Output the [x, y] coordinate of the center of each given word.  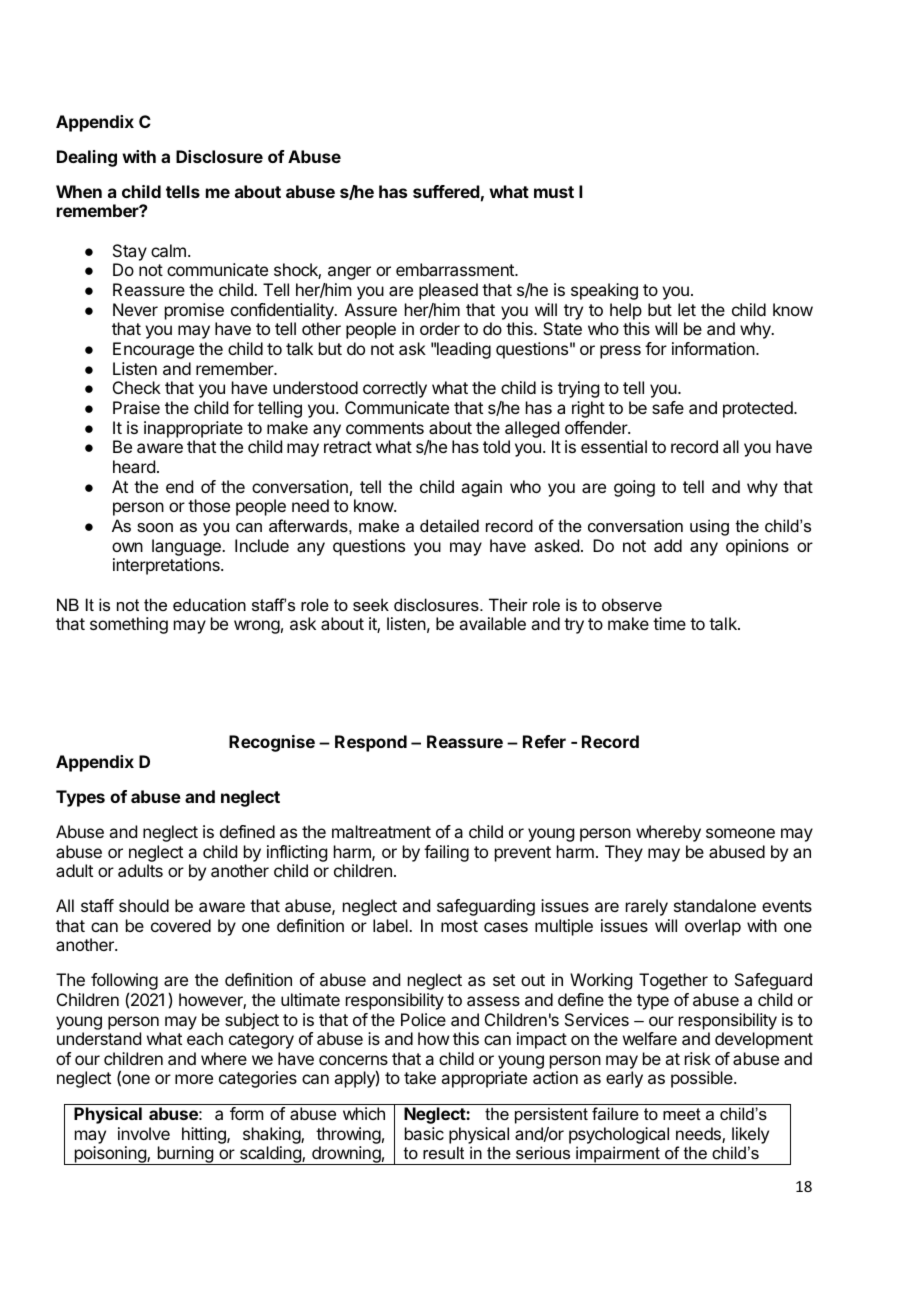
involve [144, 1133]
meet [682, 1114]
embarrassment [456, 269]
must [554, 192]
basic [424, 1133]
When [79, 191]
